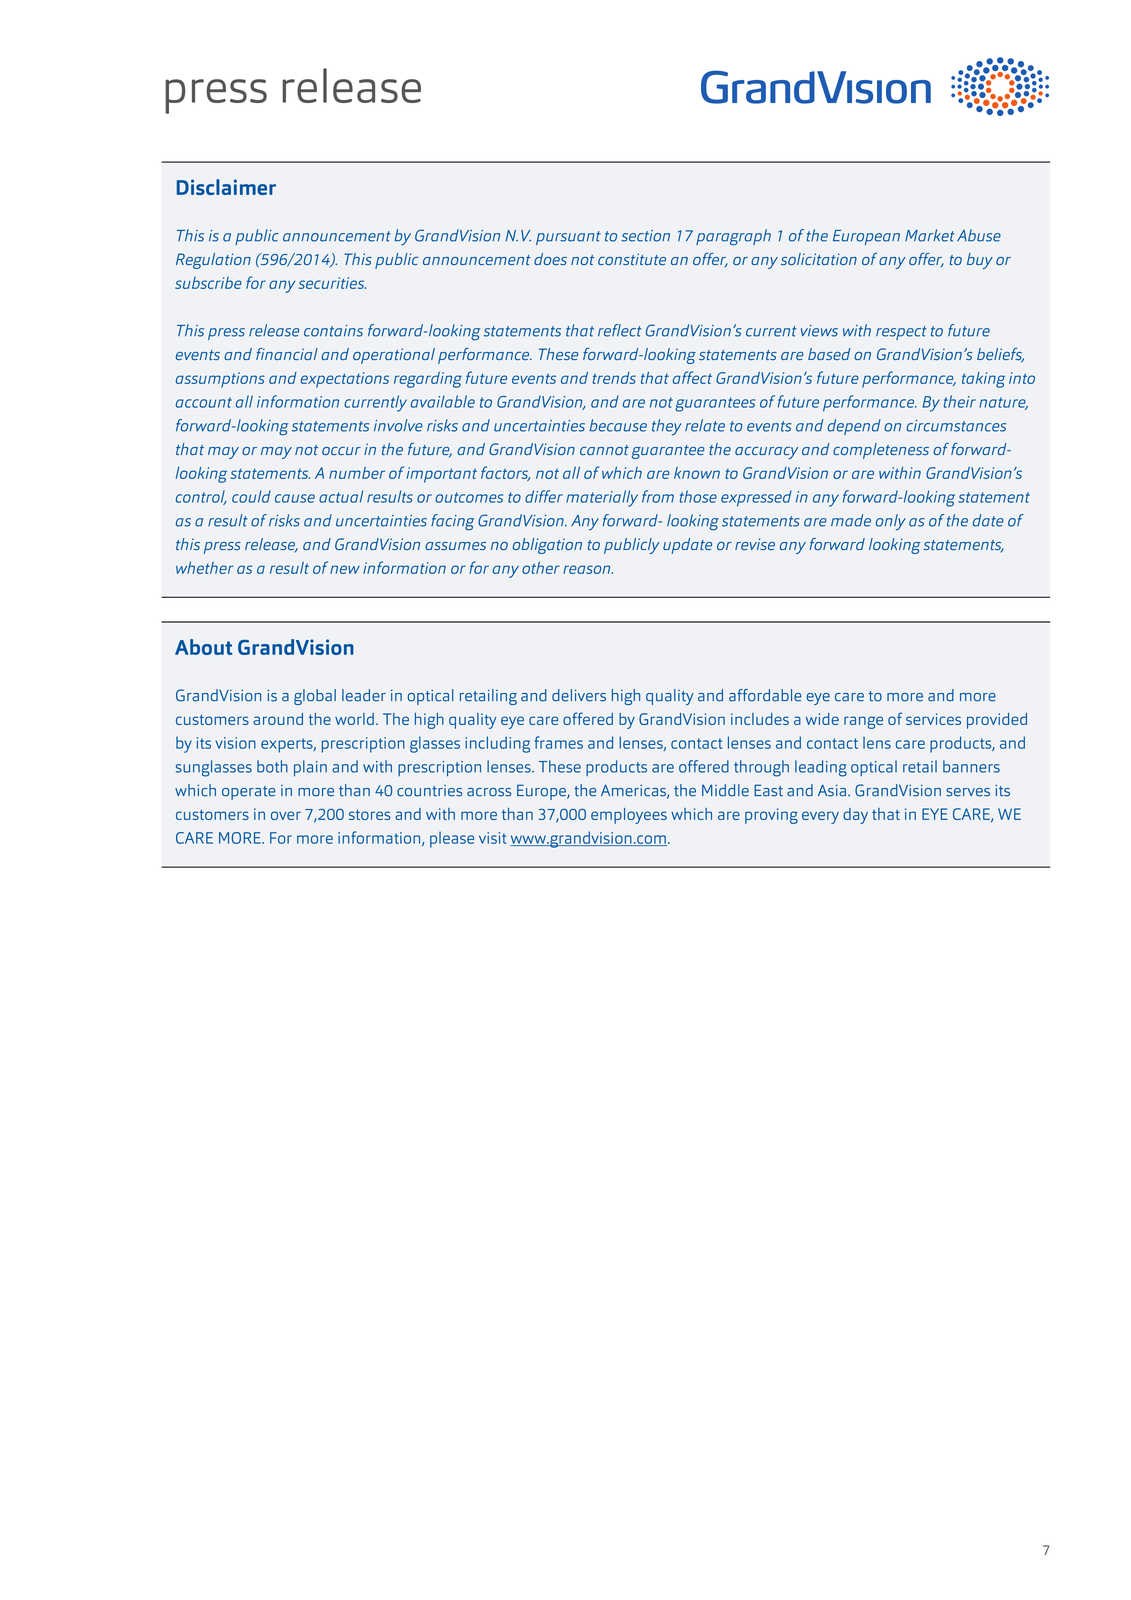 This screenshot has width=1131, height=1600. Describe the element at coordinates (645, 236) in the screenshot. I see `section` at that location.
